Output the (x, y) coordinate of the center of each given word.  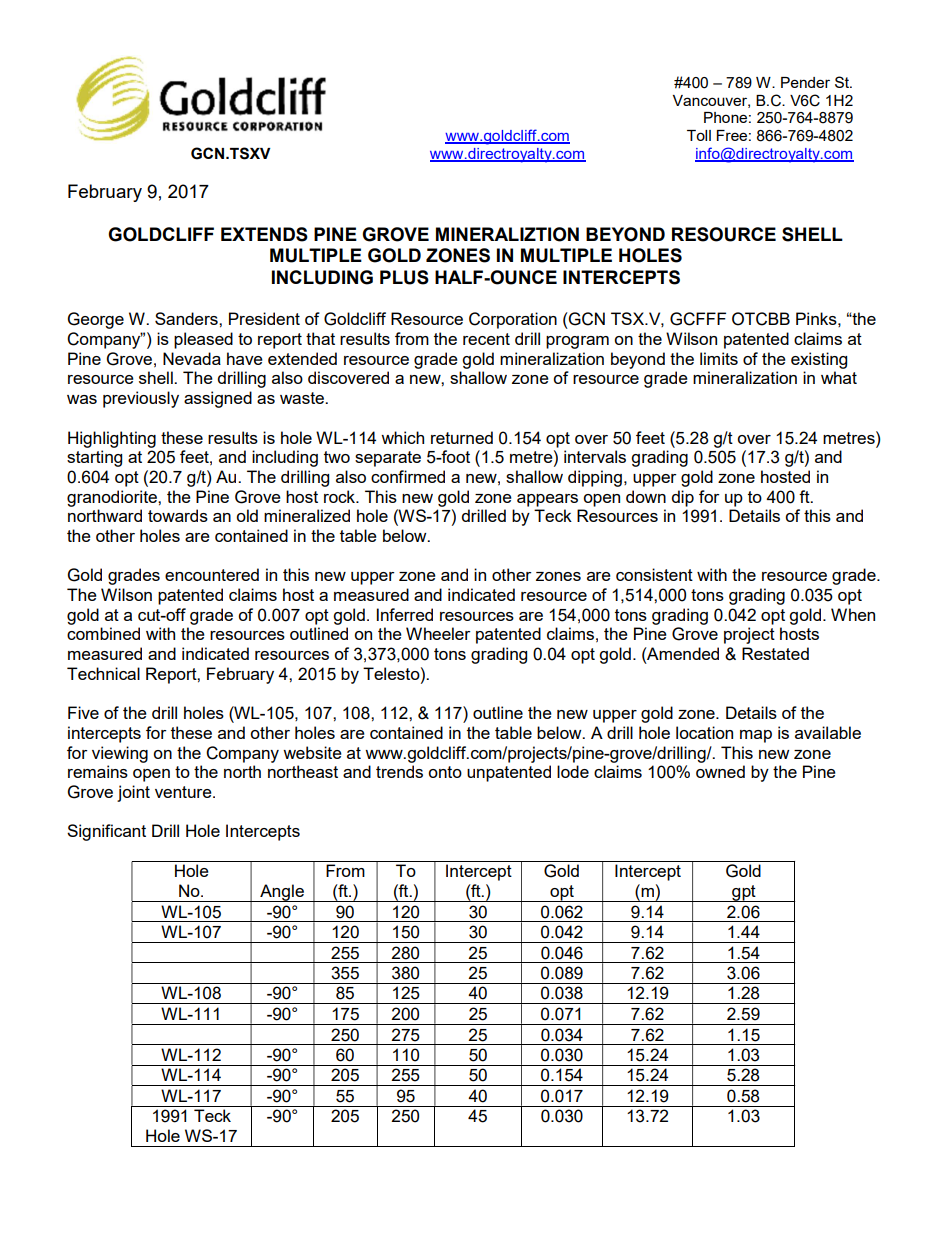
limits (719, 358)
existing (819, 360)
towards (178, 515)
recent (486, 339)
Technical (103, 673)
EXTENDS (264, 234)
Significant (106, 832)
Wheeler (438, 633)
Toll (699, 135)
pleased (203, 340)
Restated (775, 653)
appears (547, 500)
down (646, 496)
